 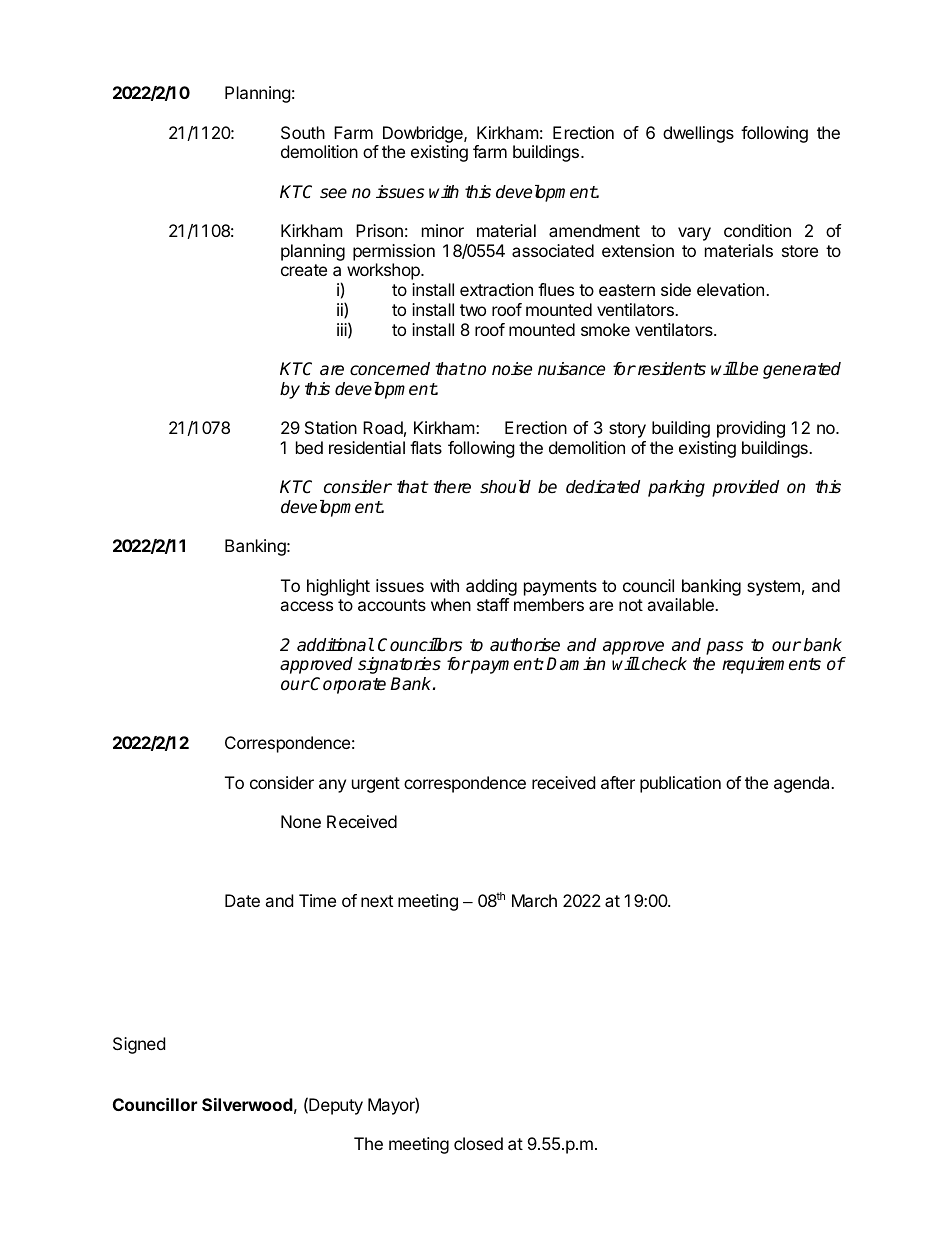 I want to click on access, so click(x=306, y=606).
